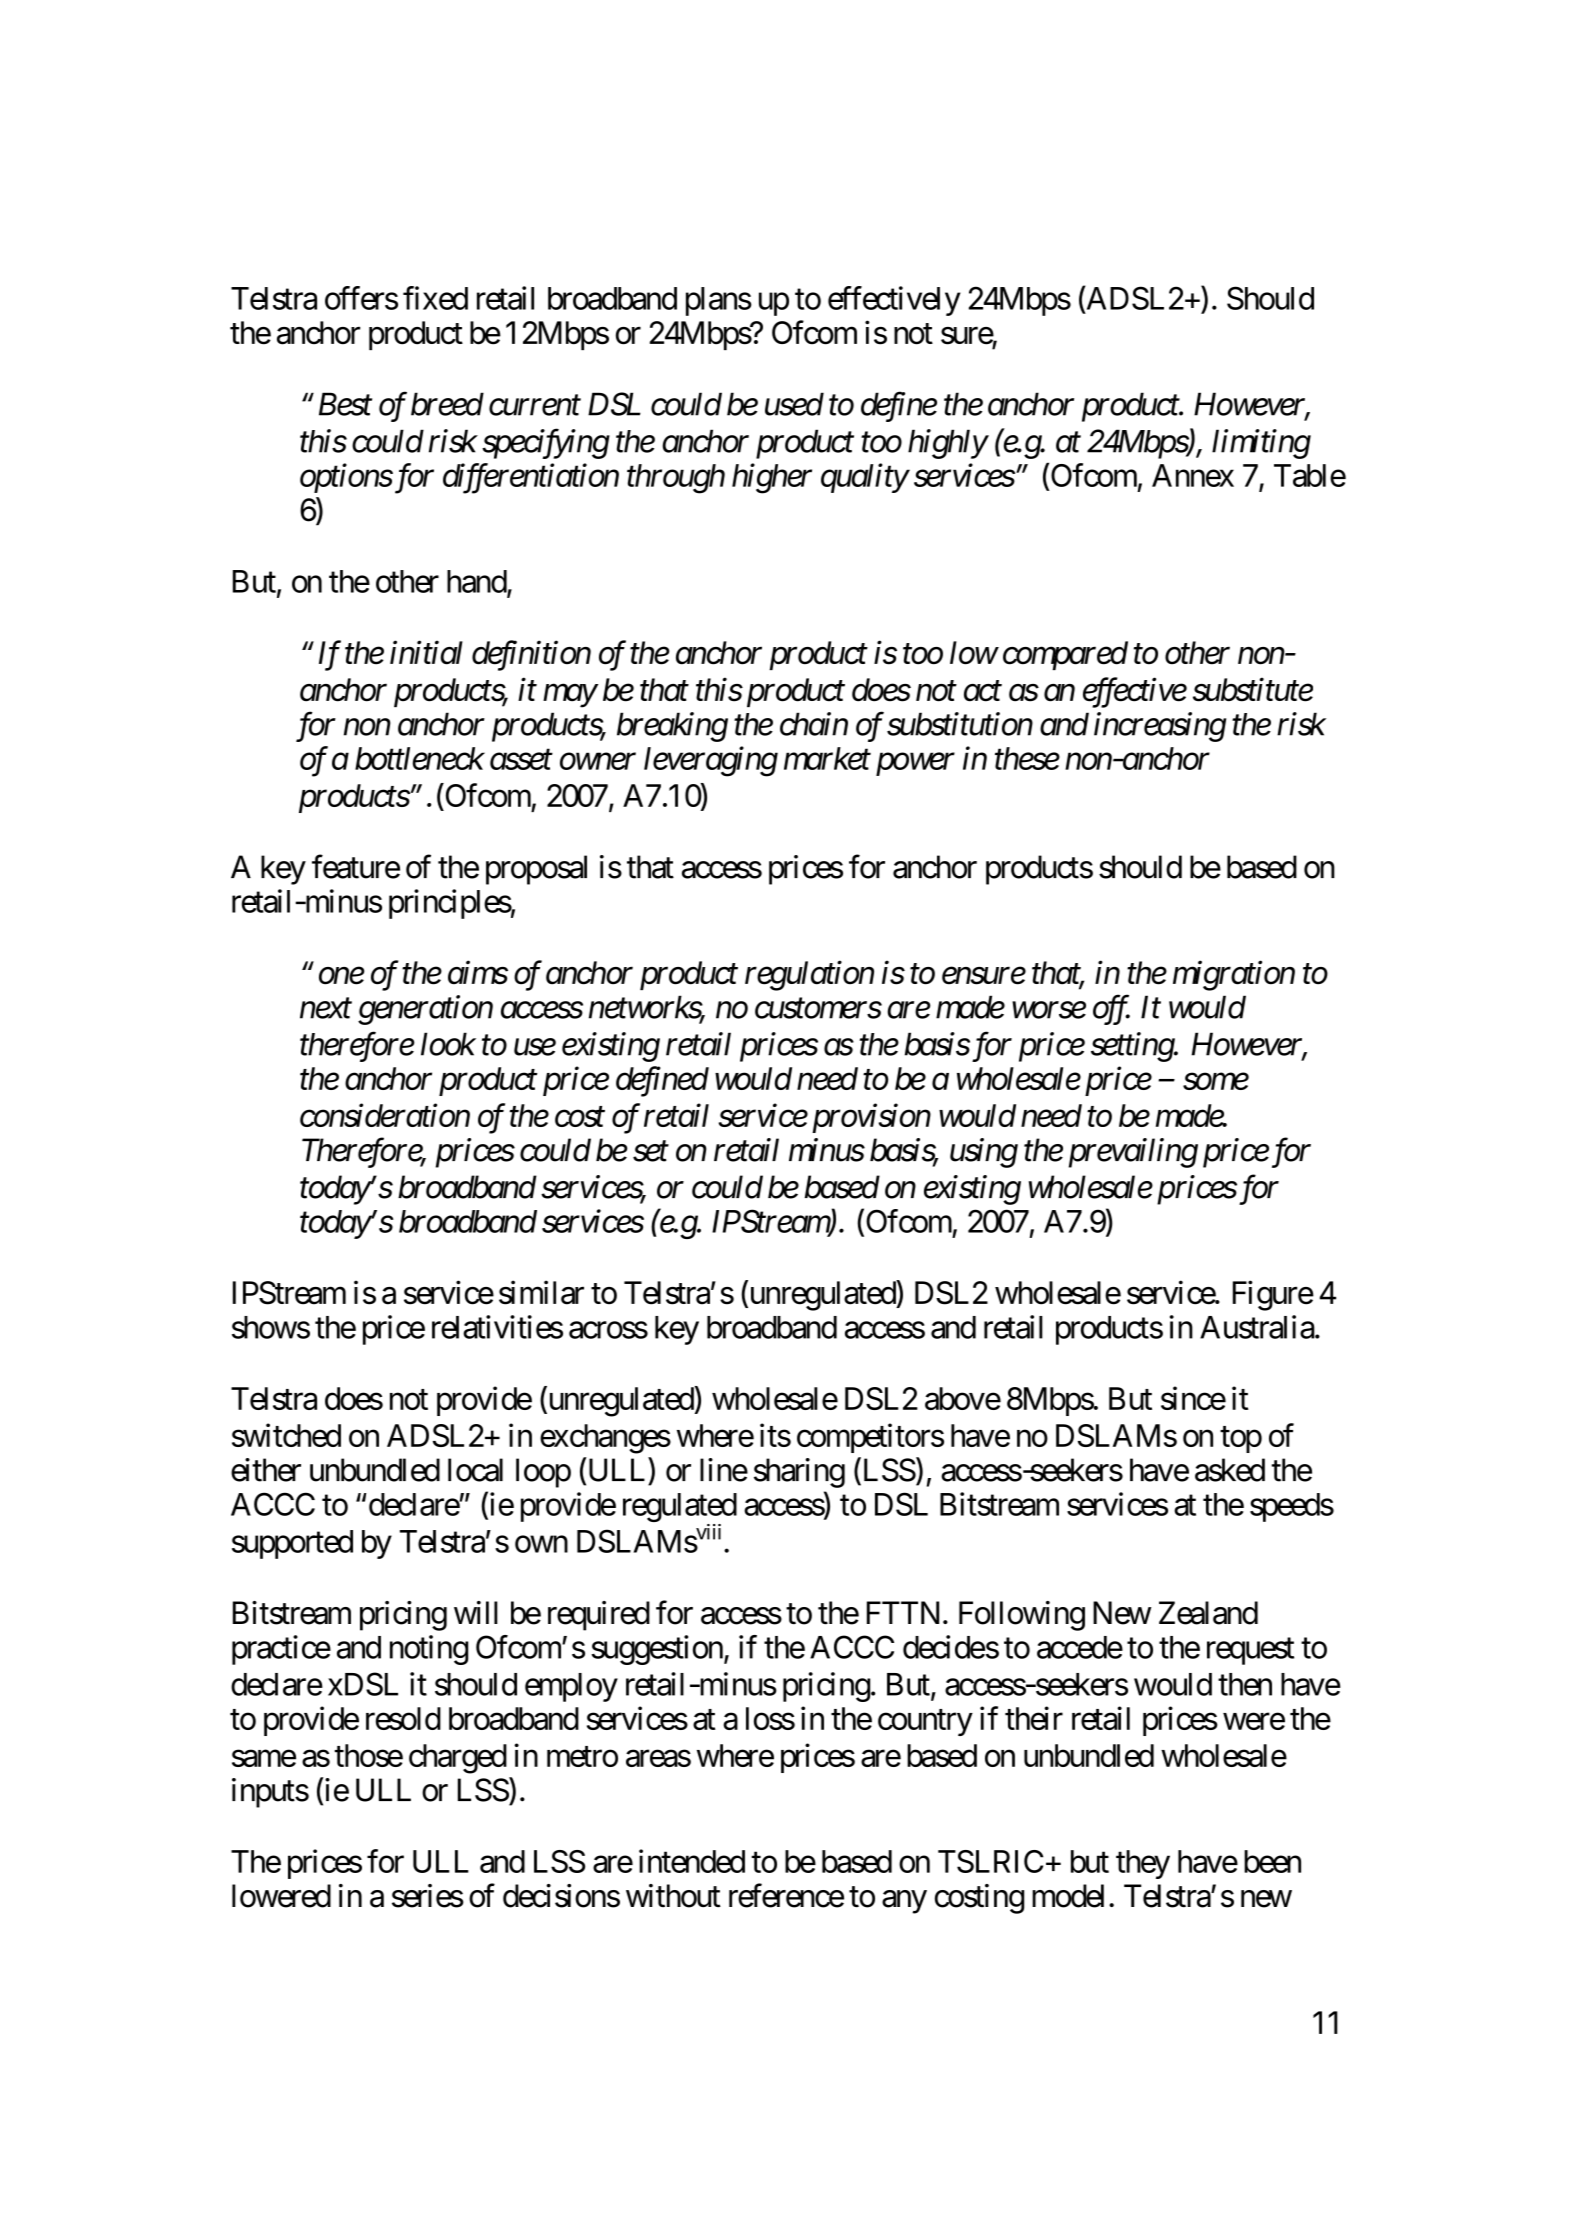  What do you see at coordinates (429, 1650) in the screenshot?
I see `noting` at bounding box center [429, 1650].
